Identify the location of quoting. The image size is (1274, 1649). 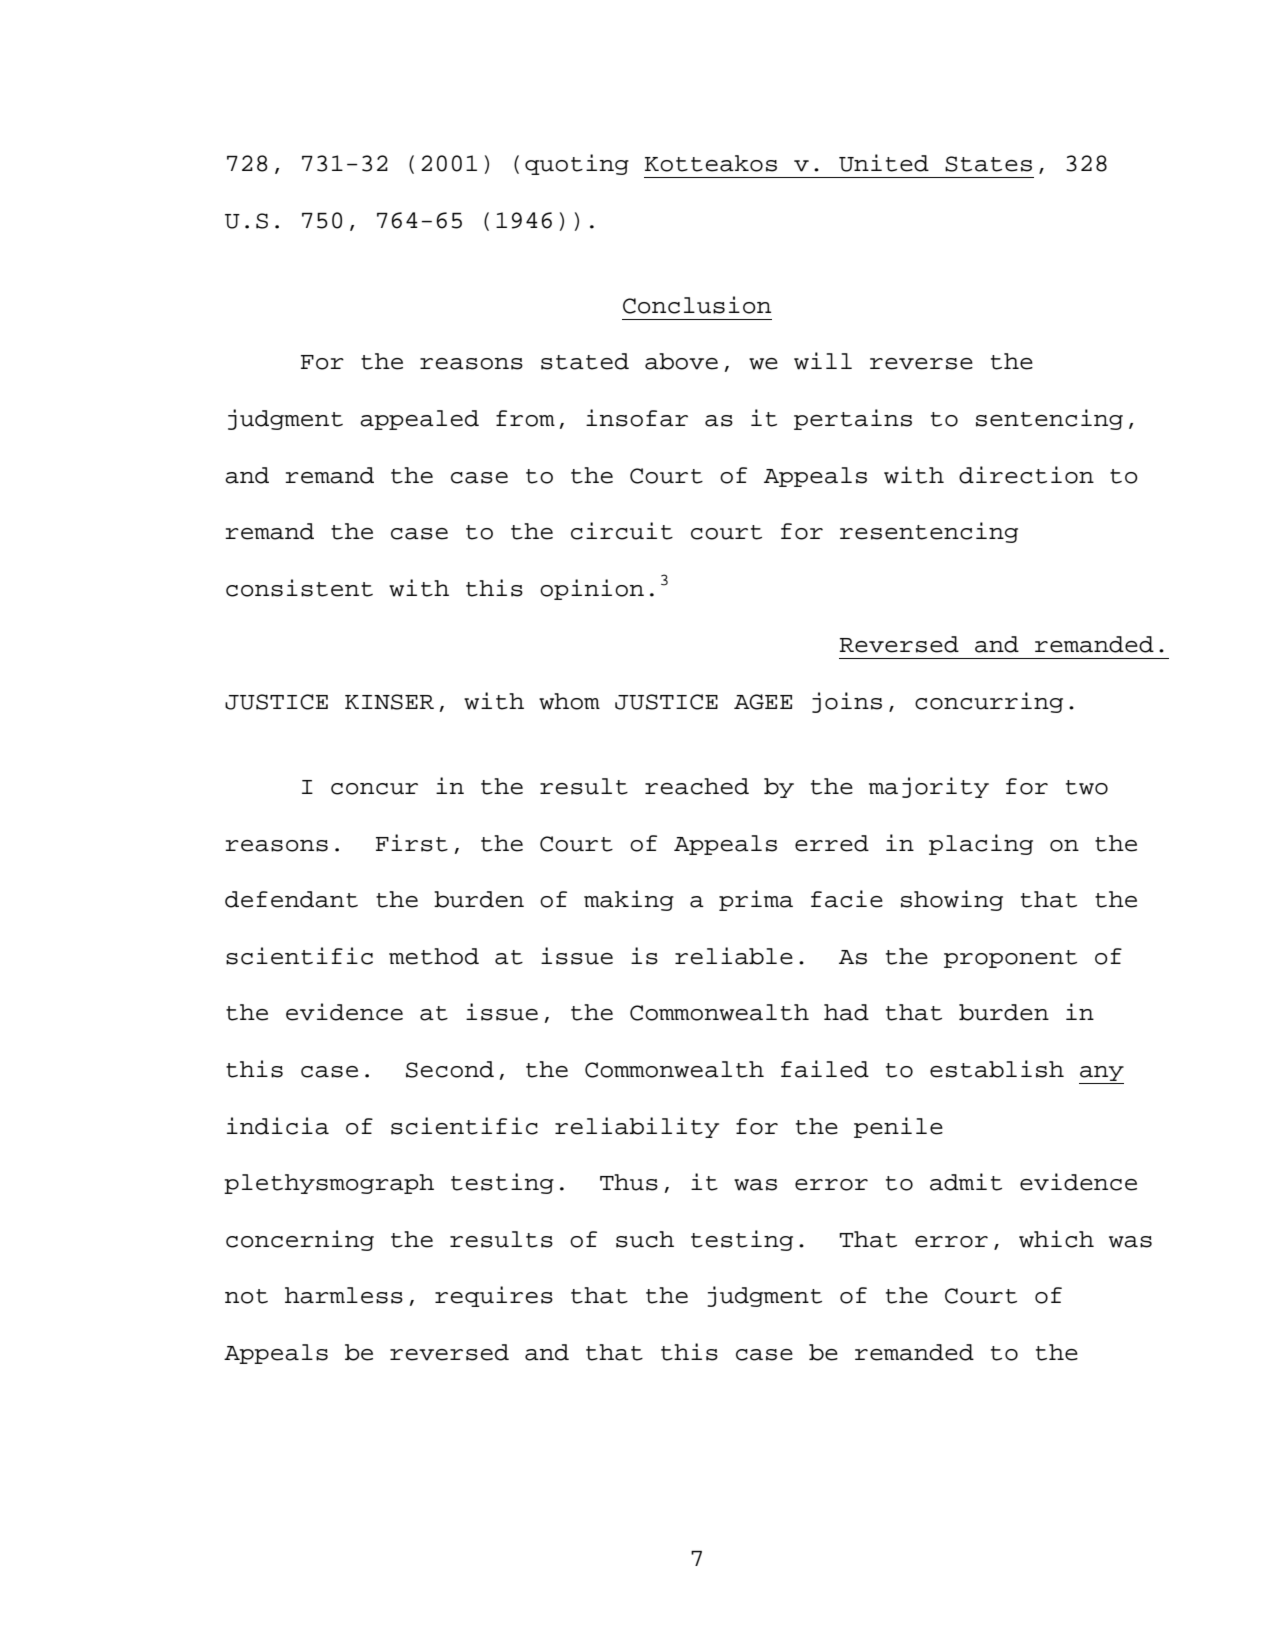
(577, 164).
